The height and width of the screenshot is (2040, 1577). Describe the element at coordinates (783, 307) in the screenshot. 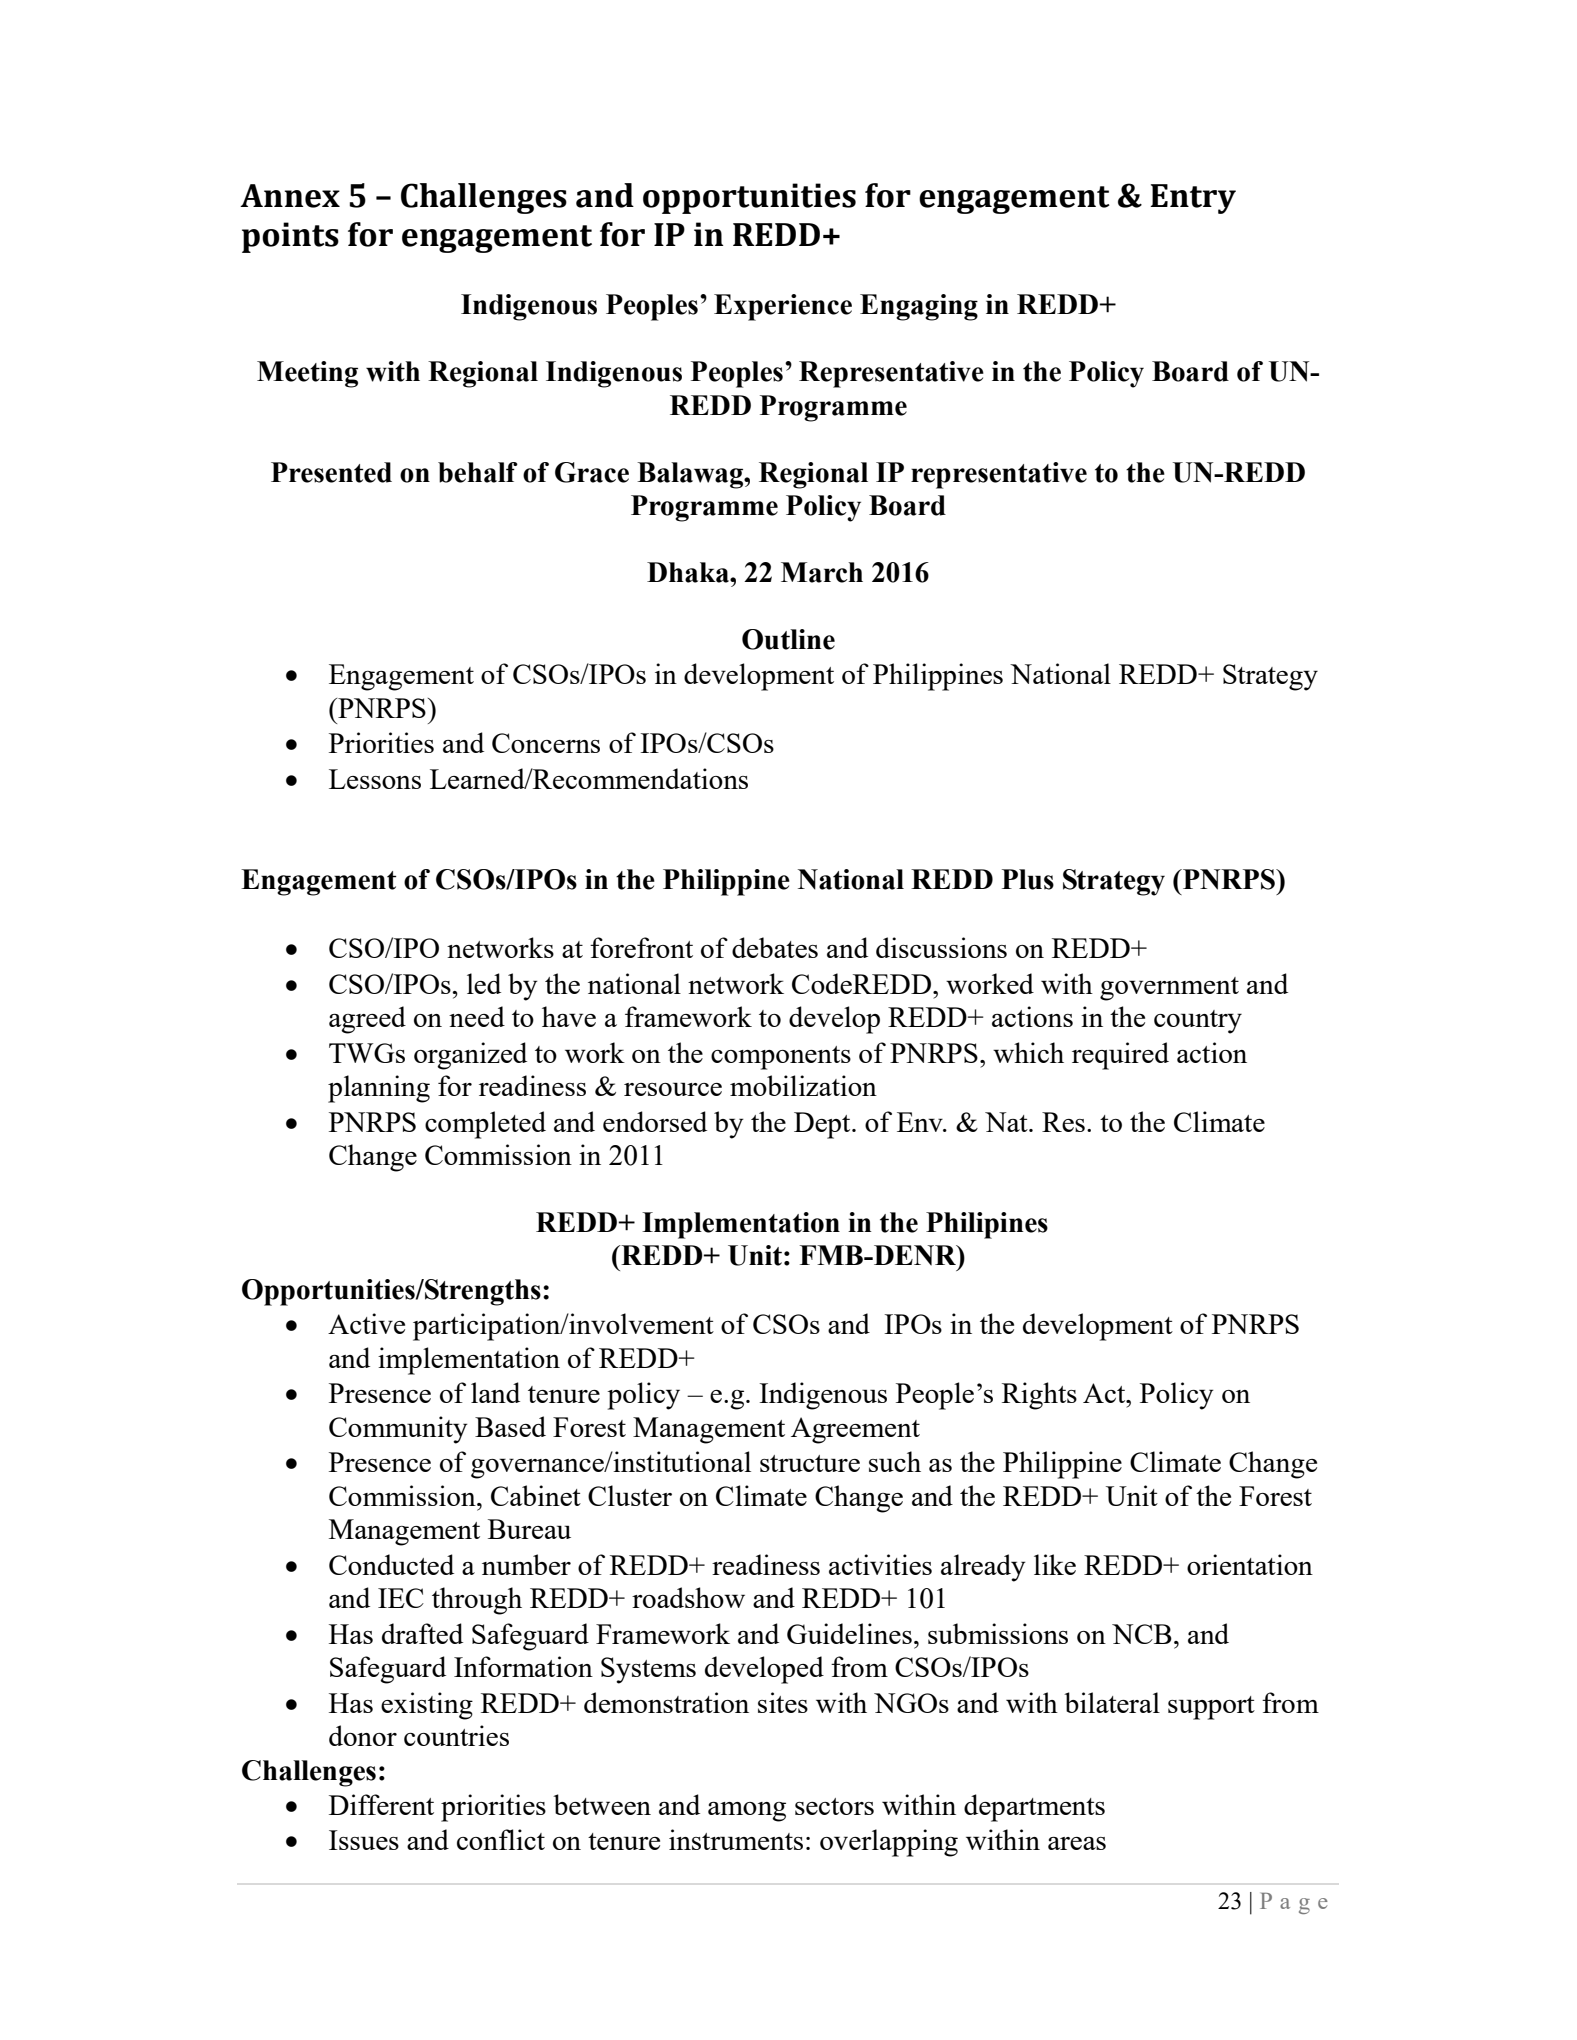

I see `Experience` at that location.
